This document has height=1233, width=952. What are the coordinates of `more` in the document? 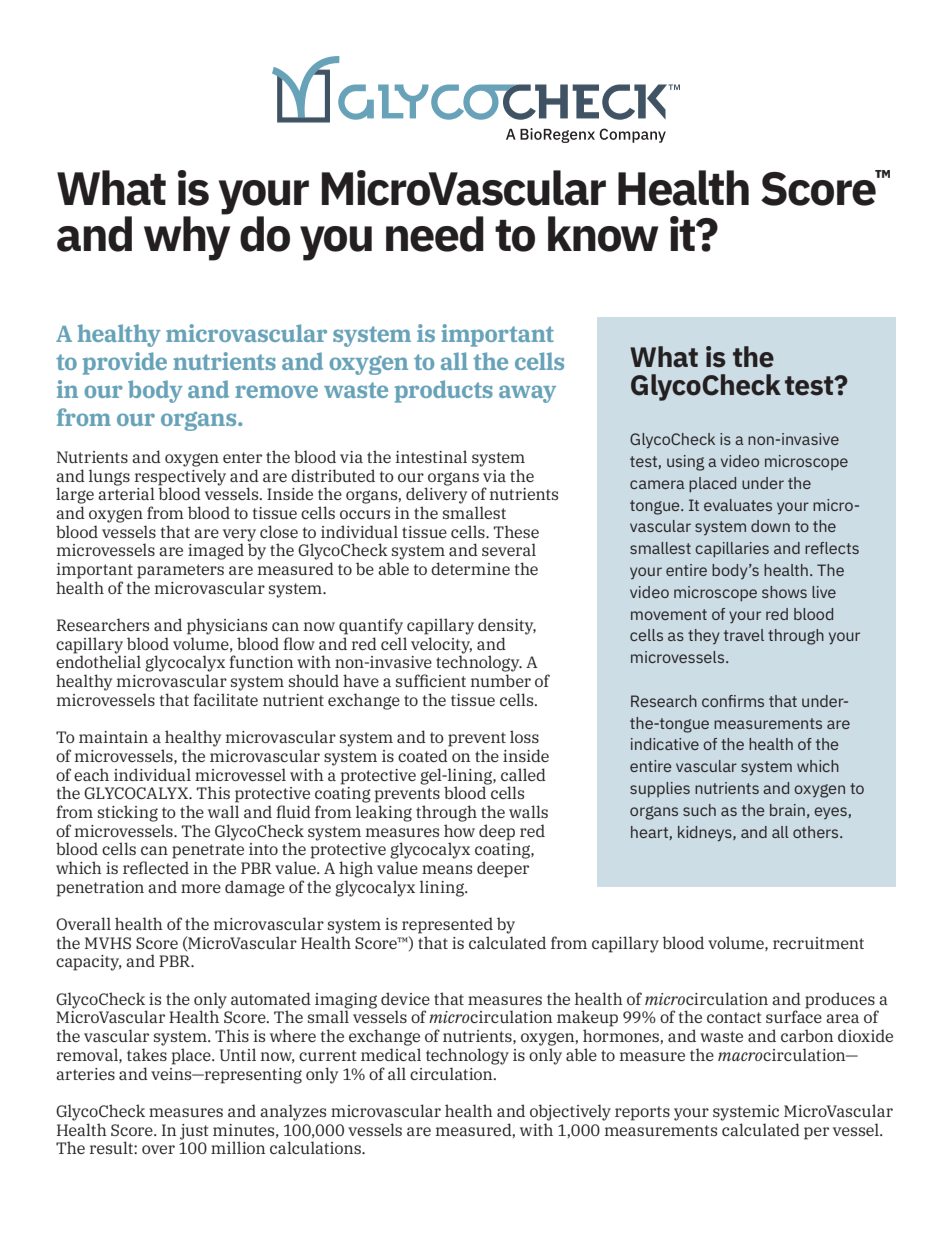 It's located at (201, 888).
